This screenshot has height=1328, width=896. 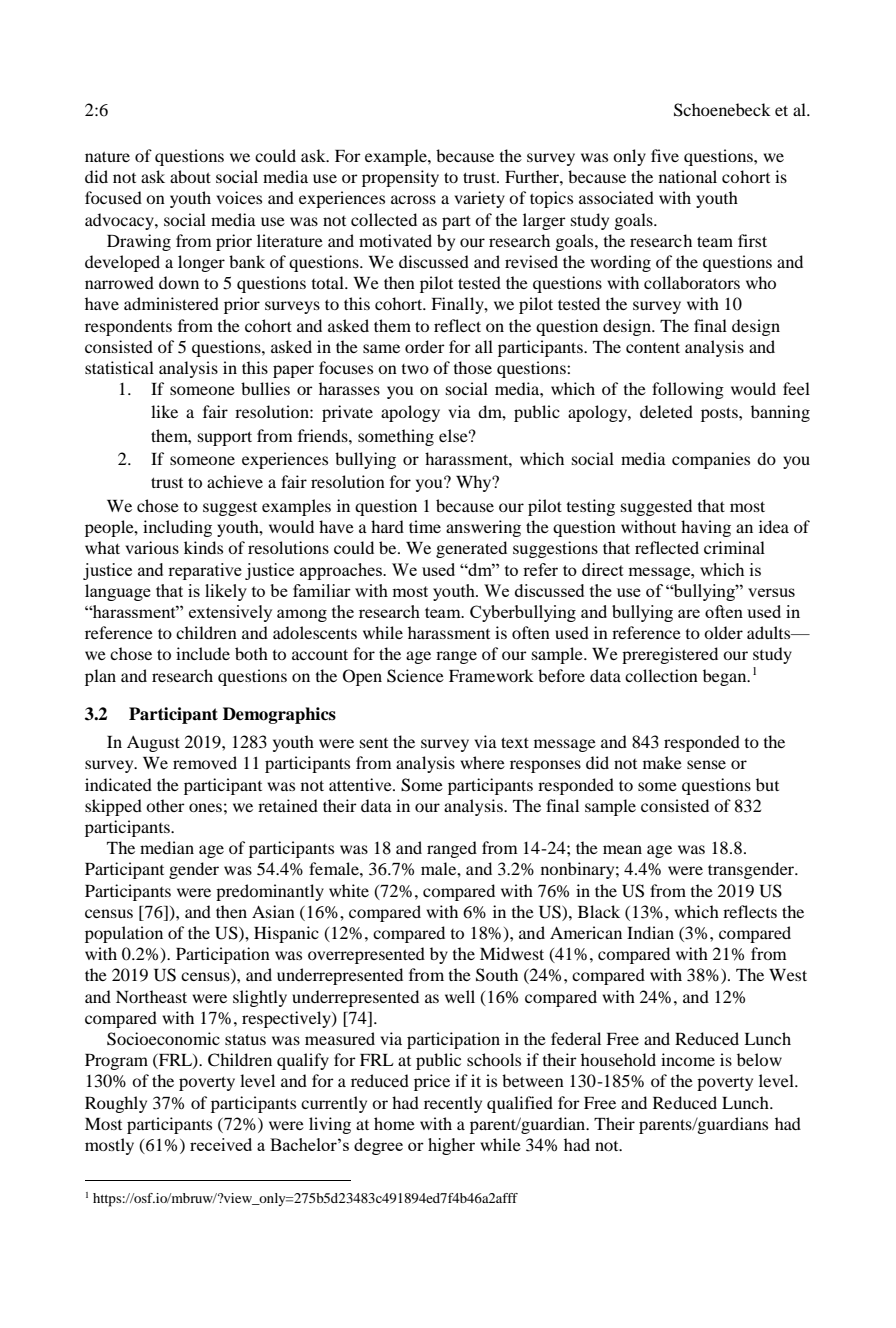 What do you see at coordinates (497, 975) in the screenshot?
I see `South` at bounding box center [497, 975].
